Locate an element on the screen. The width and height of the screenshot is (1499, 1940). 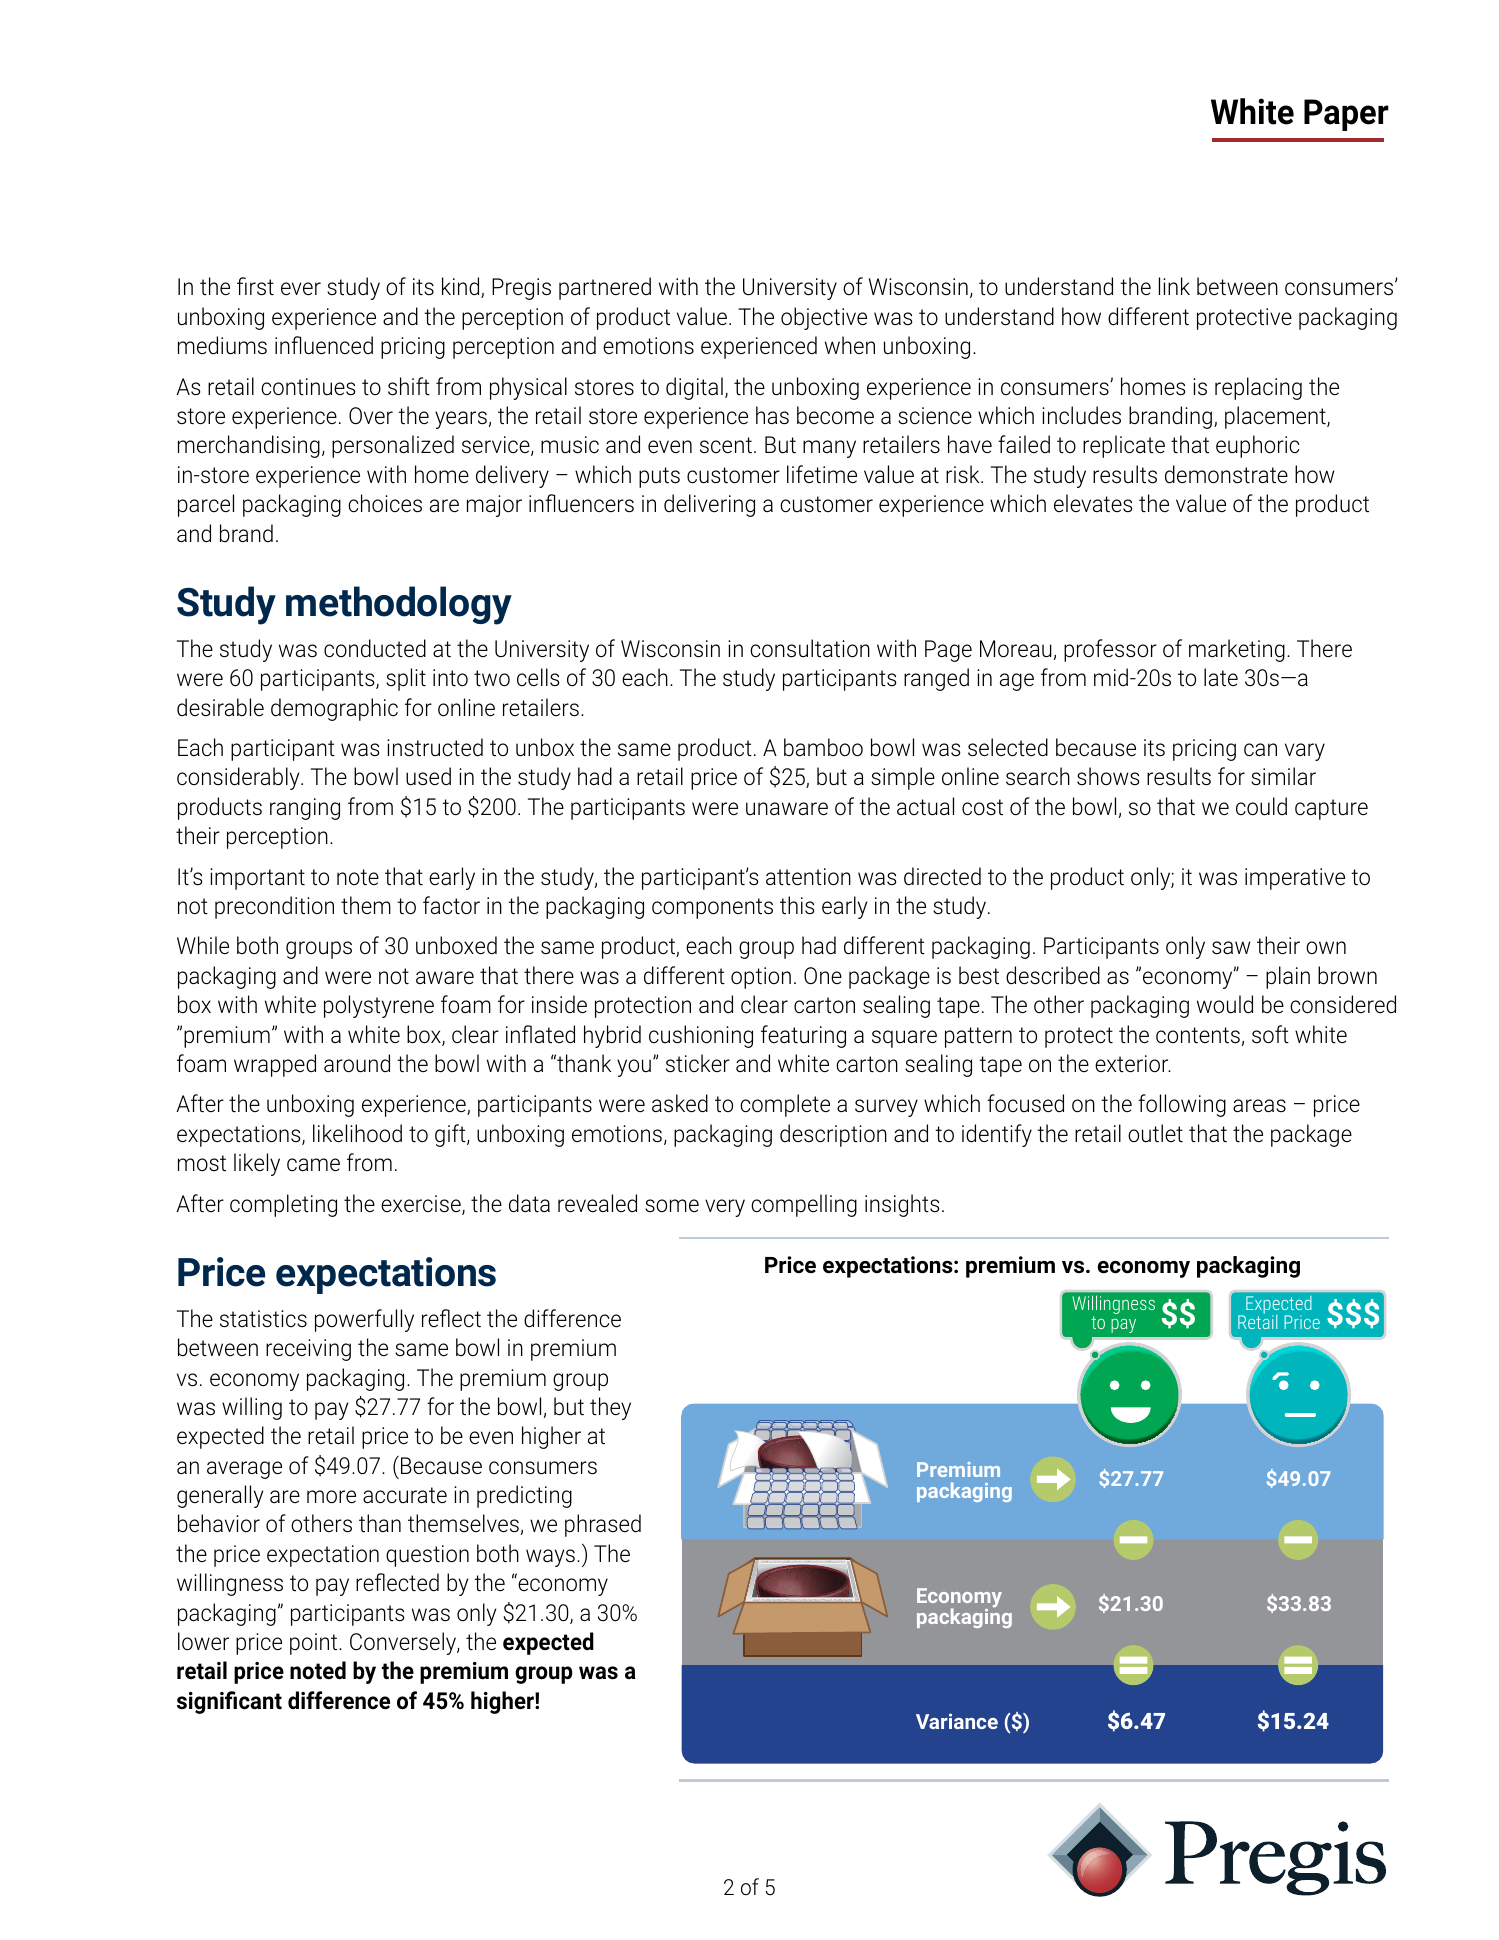
precondition is located at coordinates (274, 907).
